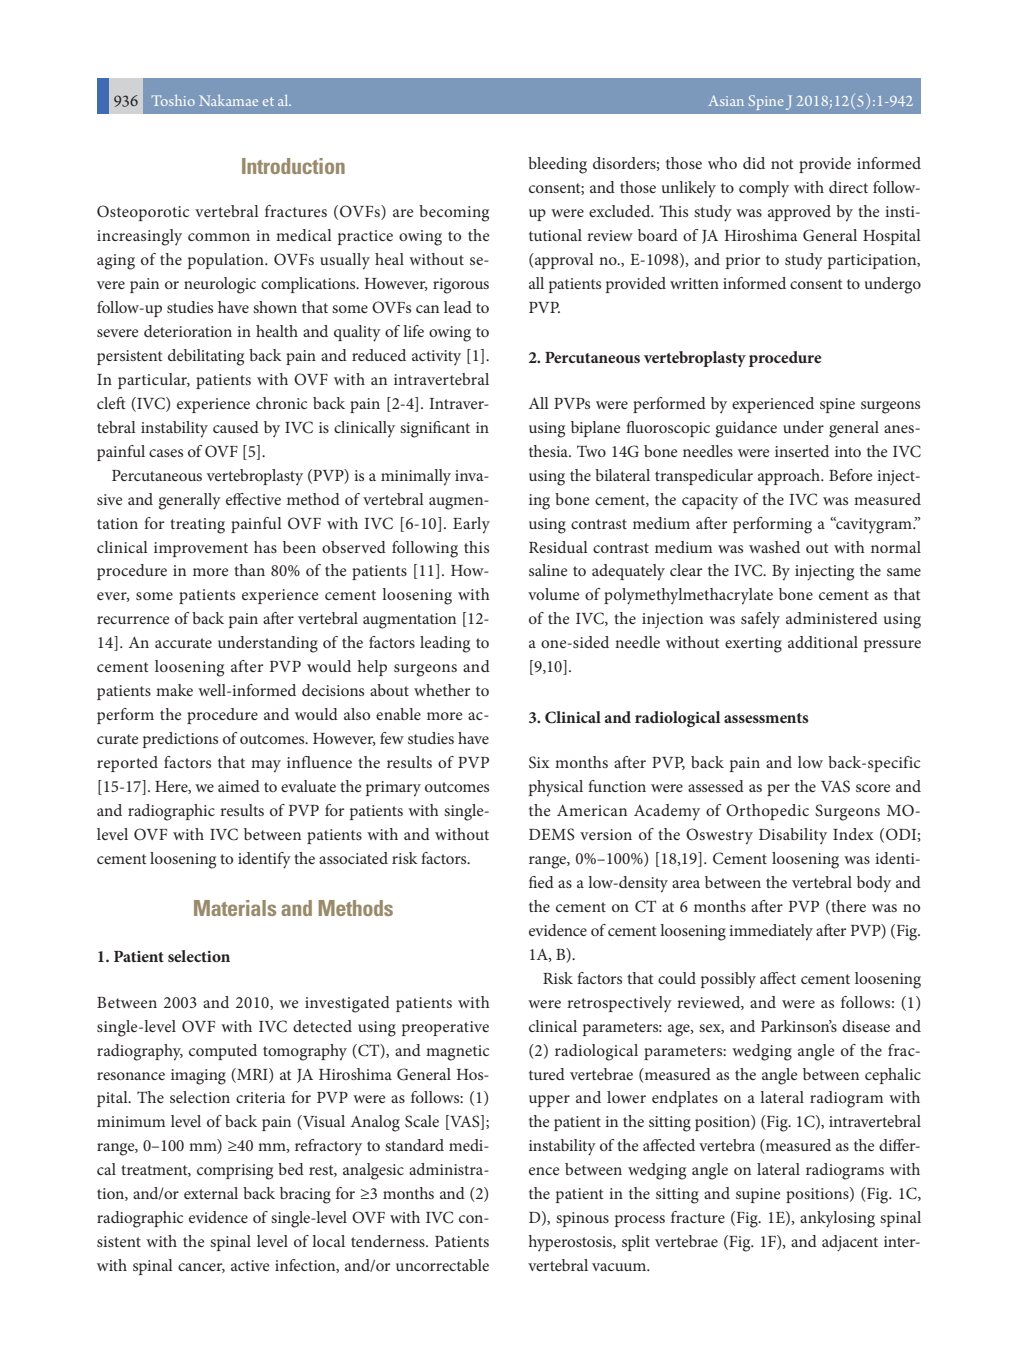 The width and height of the screenshot is (1018, 1358). Describe the element at coordinates (211, 1193) in the screenshot. I see `external` at that location.
